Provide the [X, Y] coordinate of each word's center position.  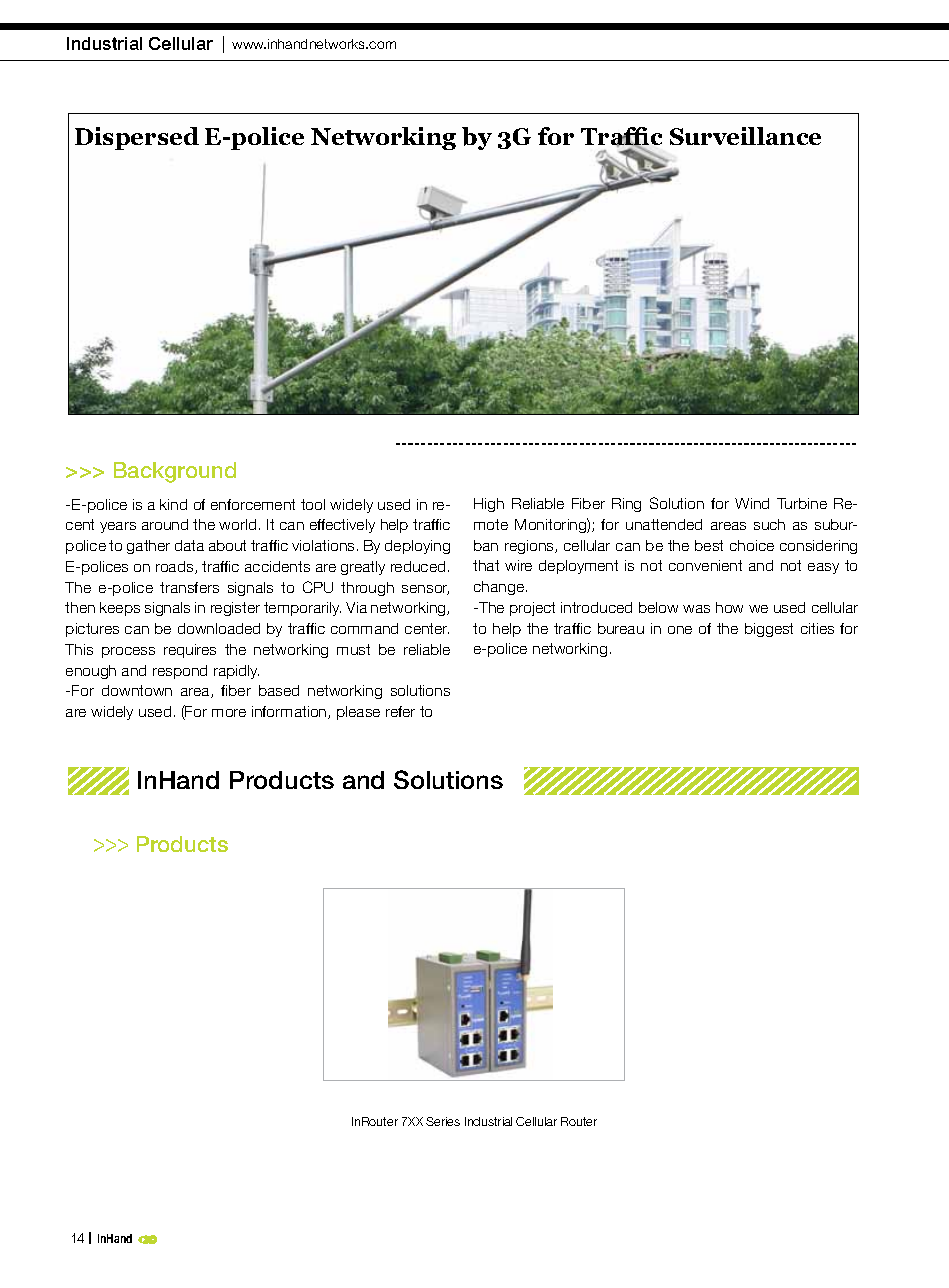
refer [400, 711]
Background [175, 472]
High [489, 505]
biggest [769, 630]
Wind [752, 503]
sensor [425, 590]
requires [190, 651]
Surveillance [745, 136]
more [229, 713]
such [769, 524]
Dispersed [137, 138]
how [729, 607]
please [358, 713]
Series [443, 1121]
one [680, 630]
